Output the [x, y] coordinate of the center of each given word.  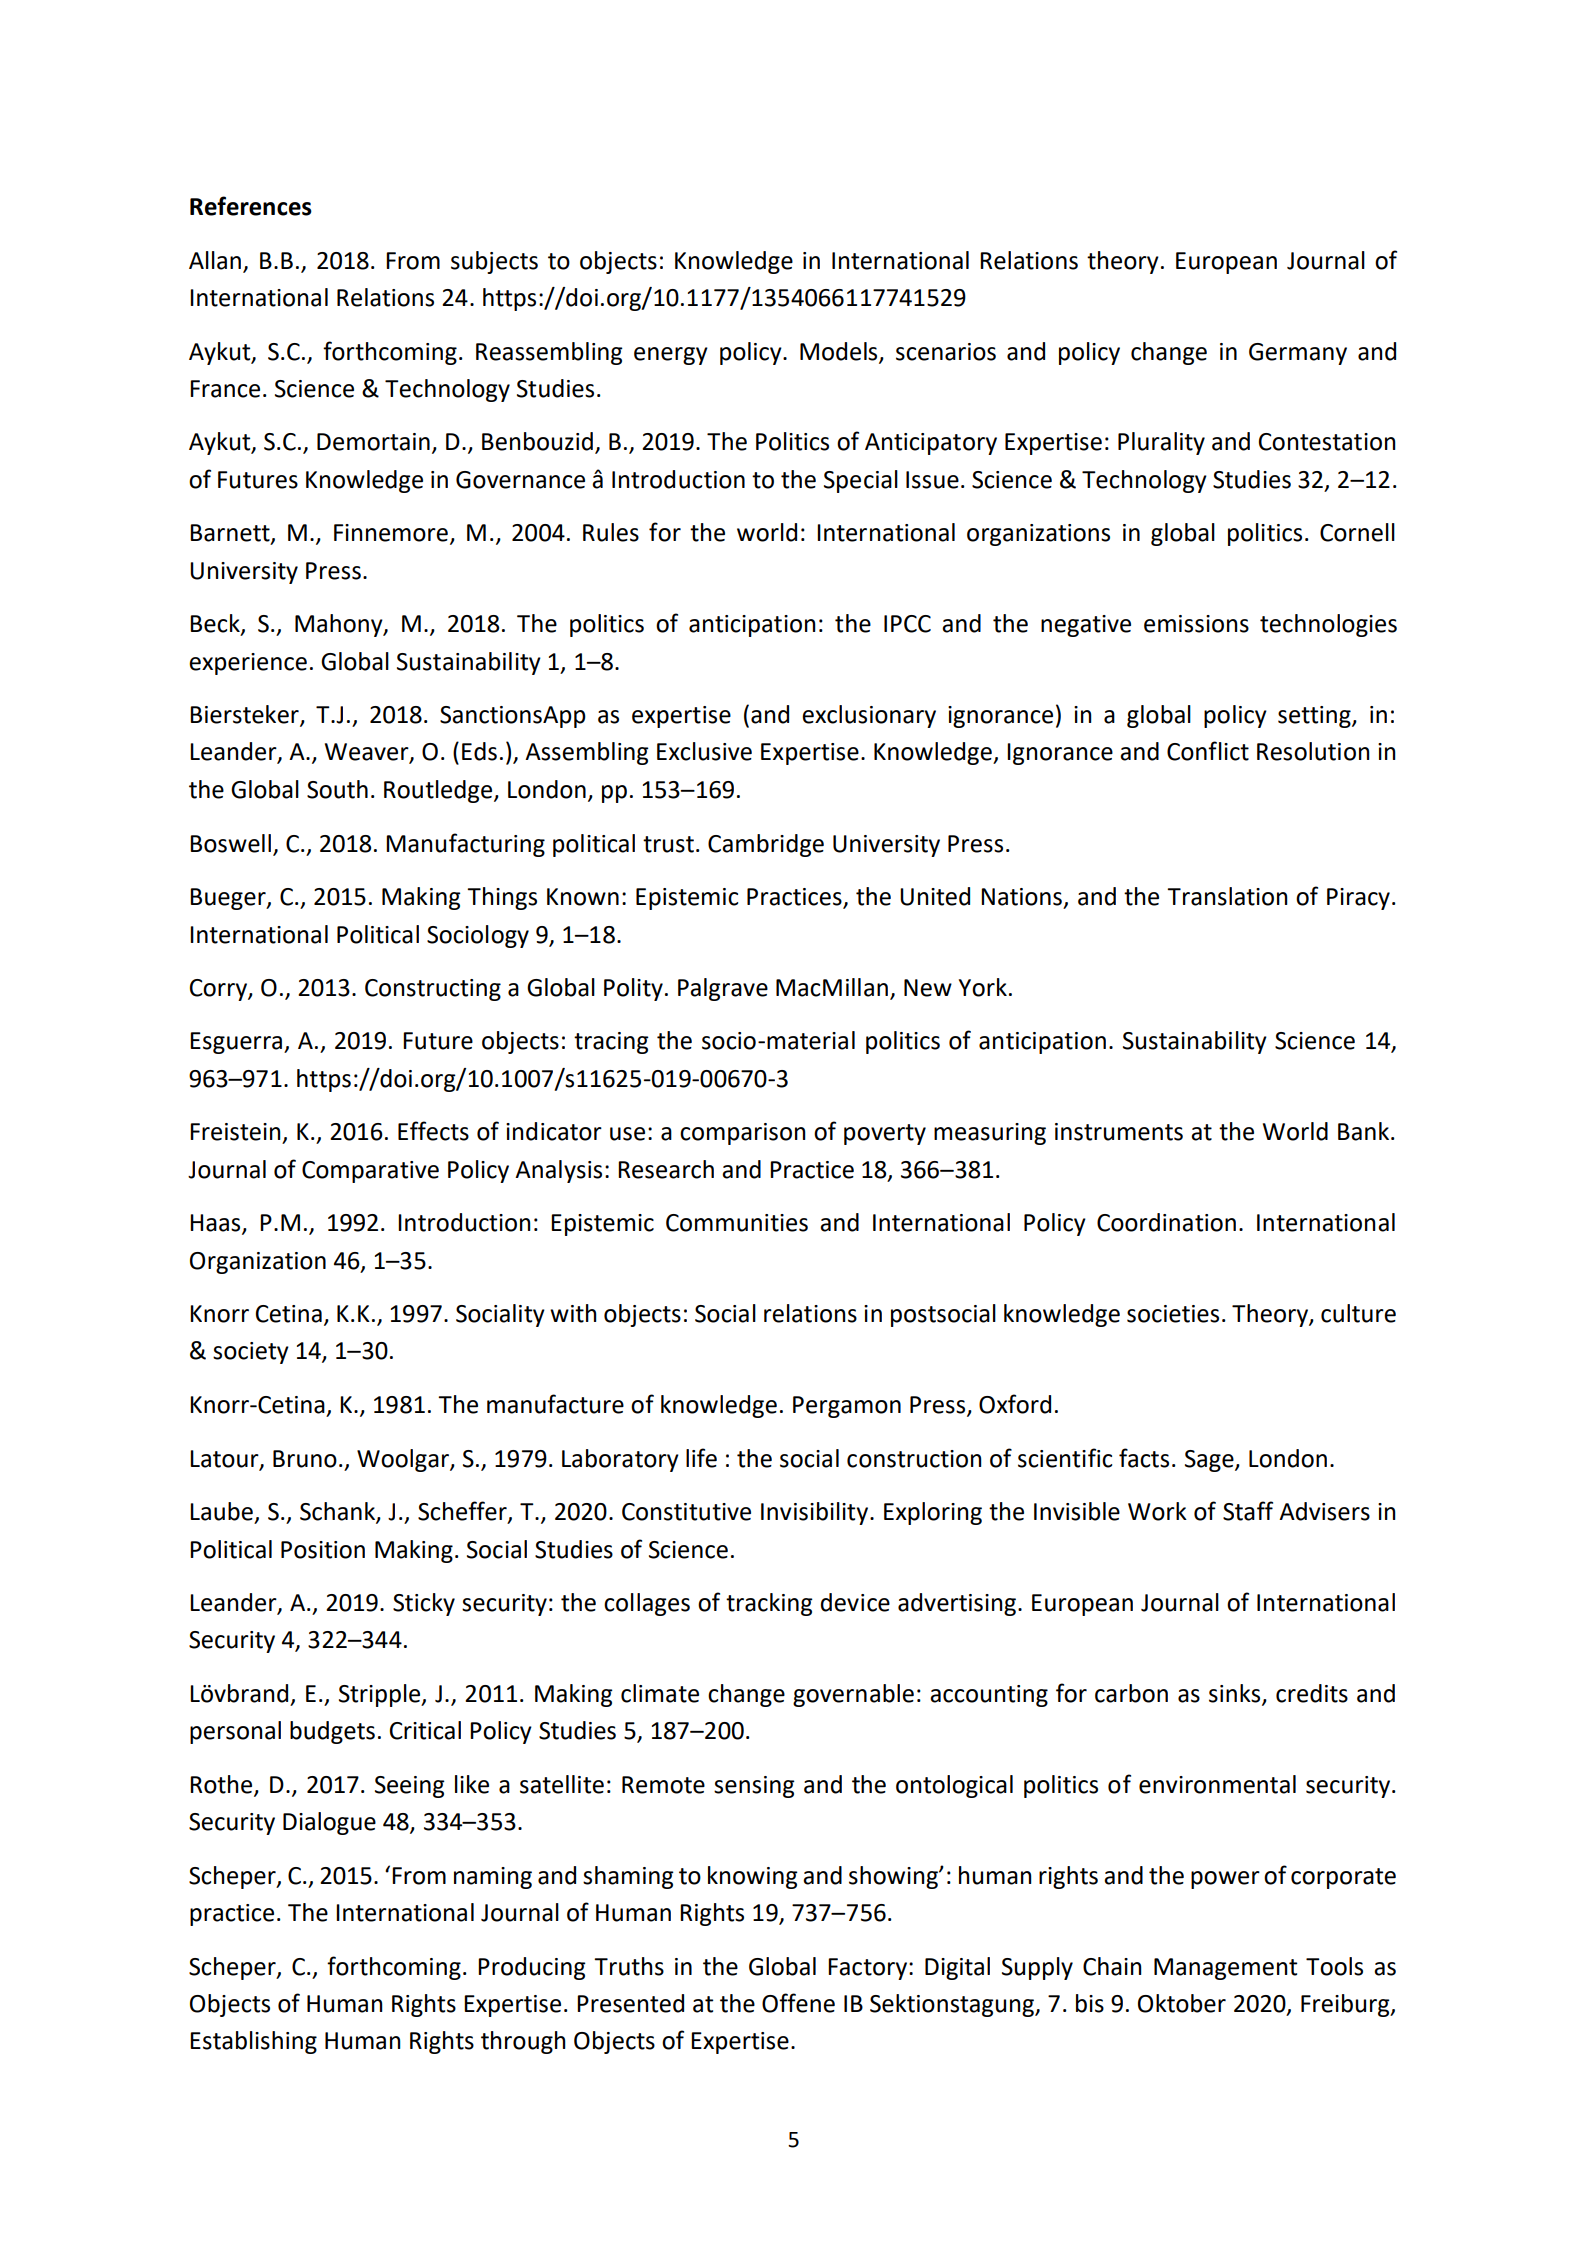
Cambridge [766, 845]
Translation [1227, 896]
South [337, 789]
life [701, 1458]
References [251, 206]
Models [840, 352]
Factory [869, 1969]
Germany [1298, 354]
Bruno [305, 1459]
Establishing [253, 2042]
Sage [1210, 1461]
